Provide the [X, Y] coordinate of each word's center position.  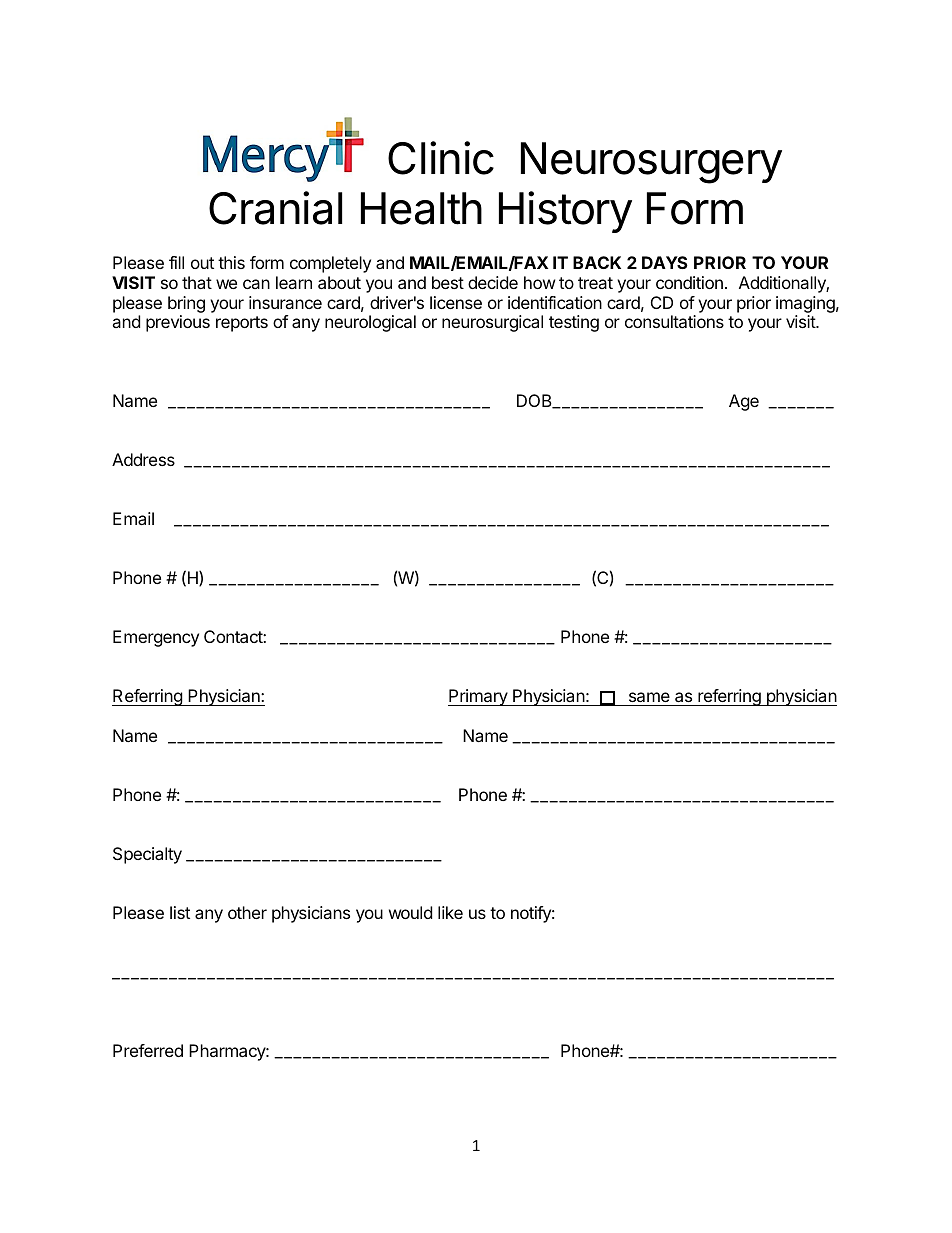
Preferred [148, 1050]
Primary [478, 697]
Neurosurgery [651, 163]
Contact [234, 636]
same [649, 699]
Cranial [275, 208]
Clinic [441, 158]
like [450, 912]
